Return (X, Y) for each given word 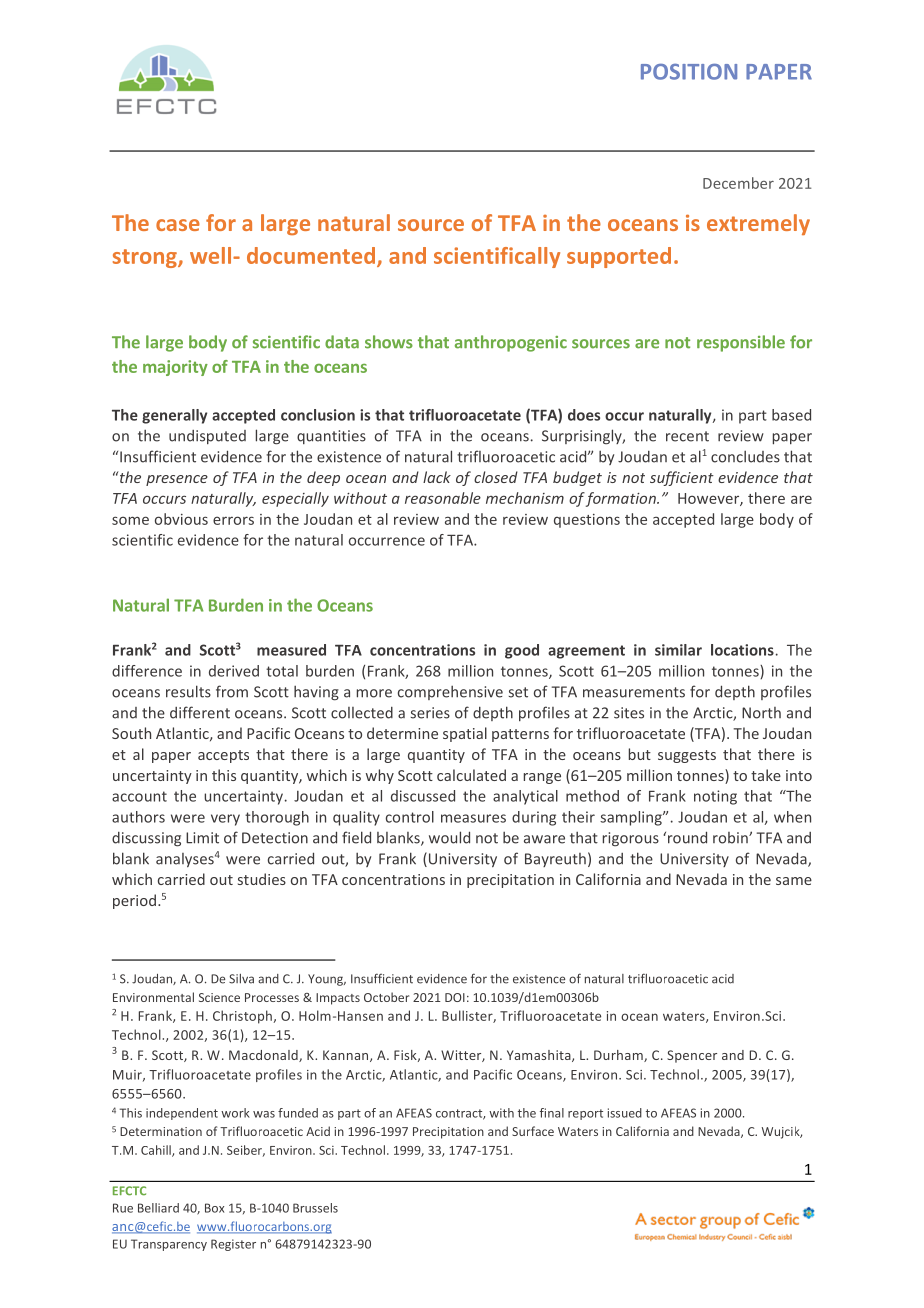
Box (214, 1208)
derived (234, 671)
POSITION (689, 72)
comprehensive (450, 692)
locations (742, 650)
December (738, 183)
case (178, 225)
